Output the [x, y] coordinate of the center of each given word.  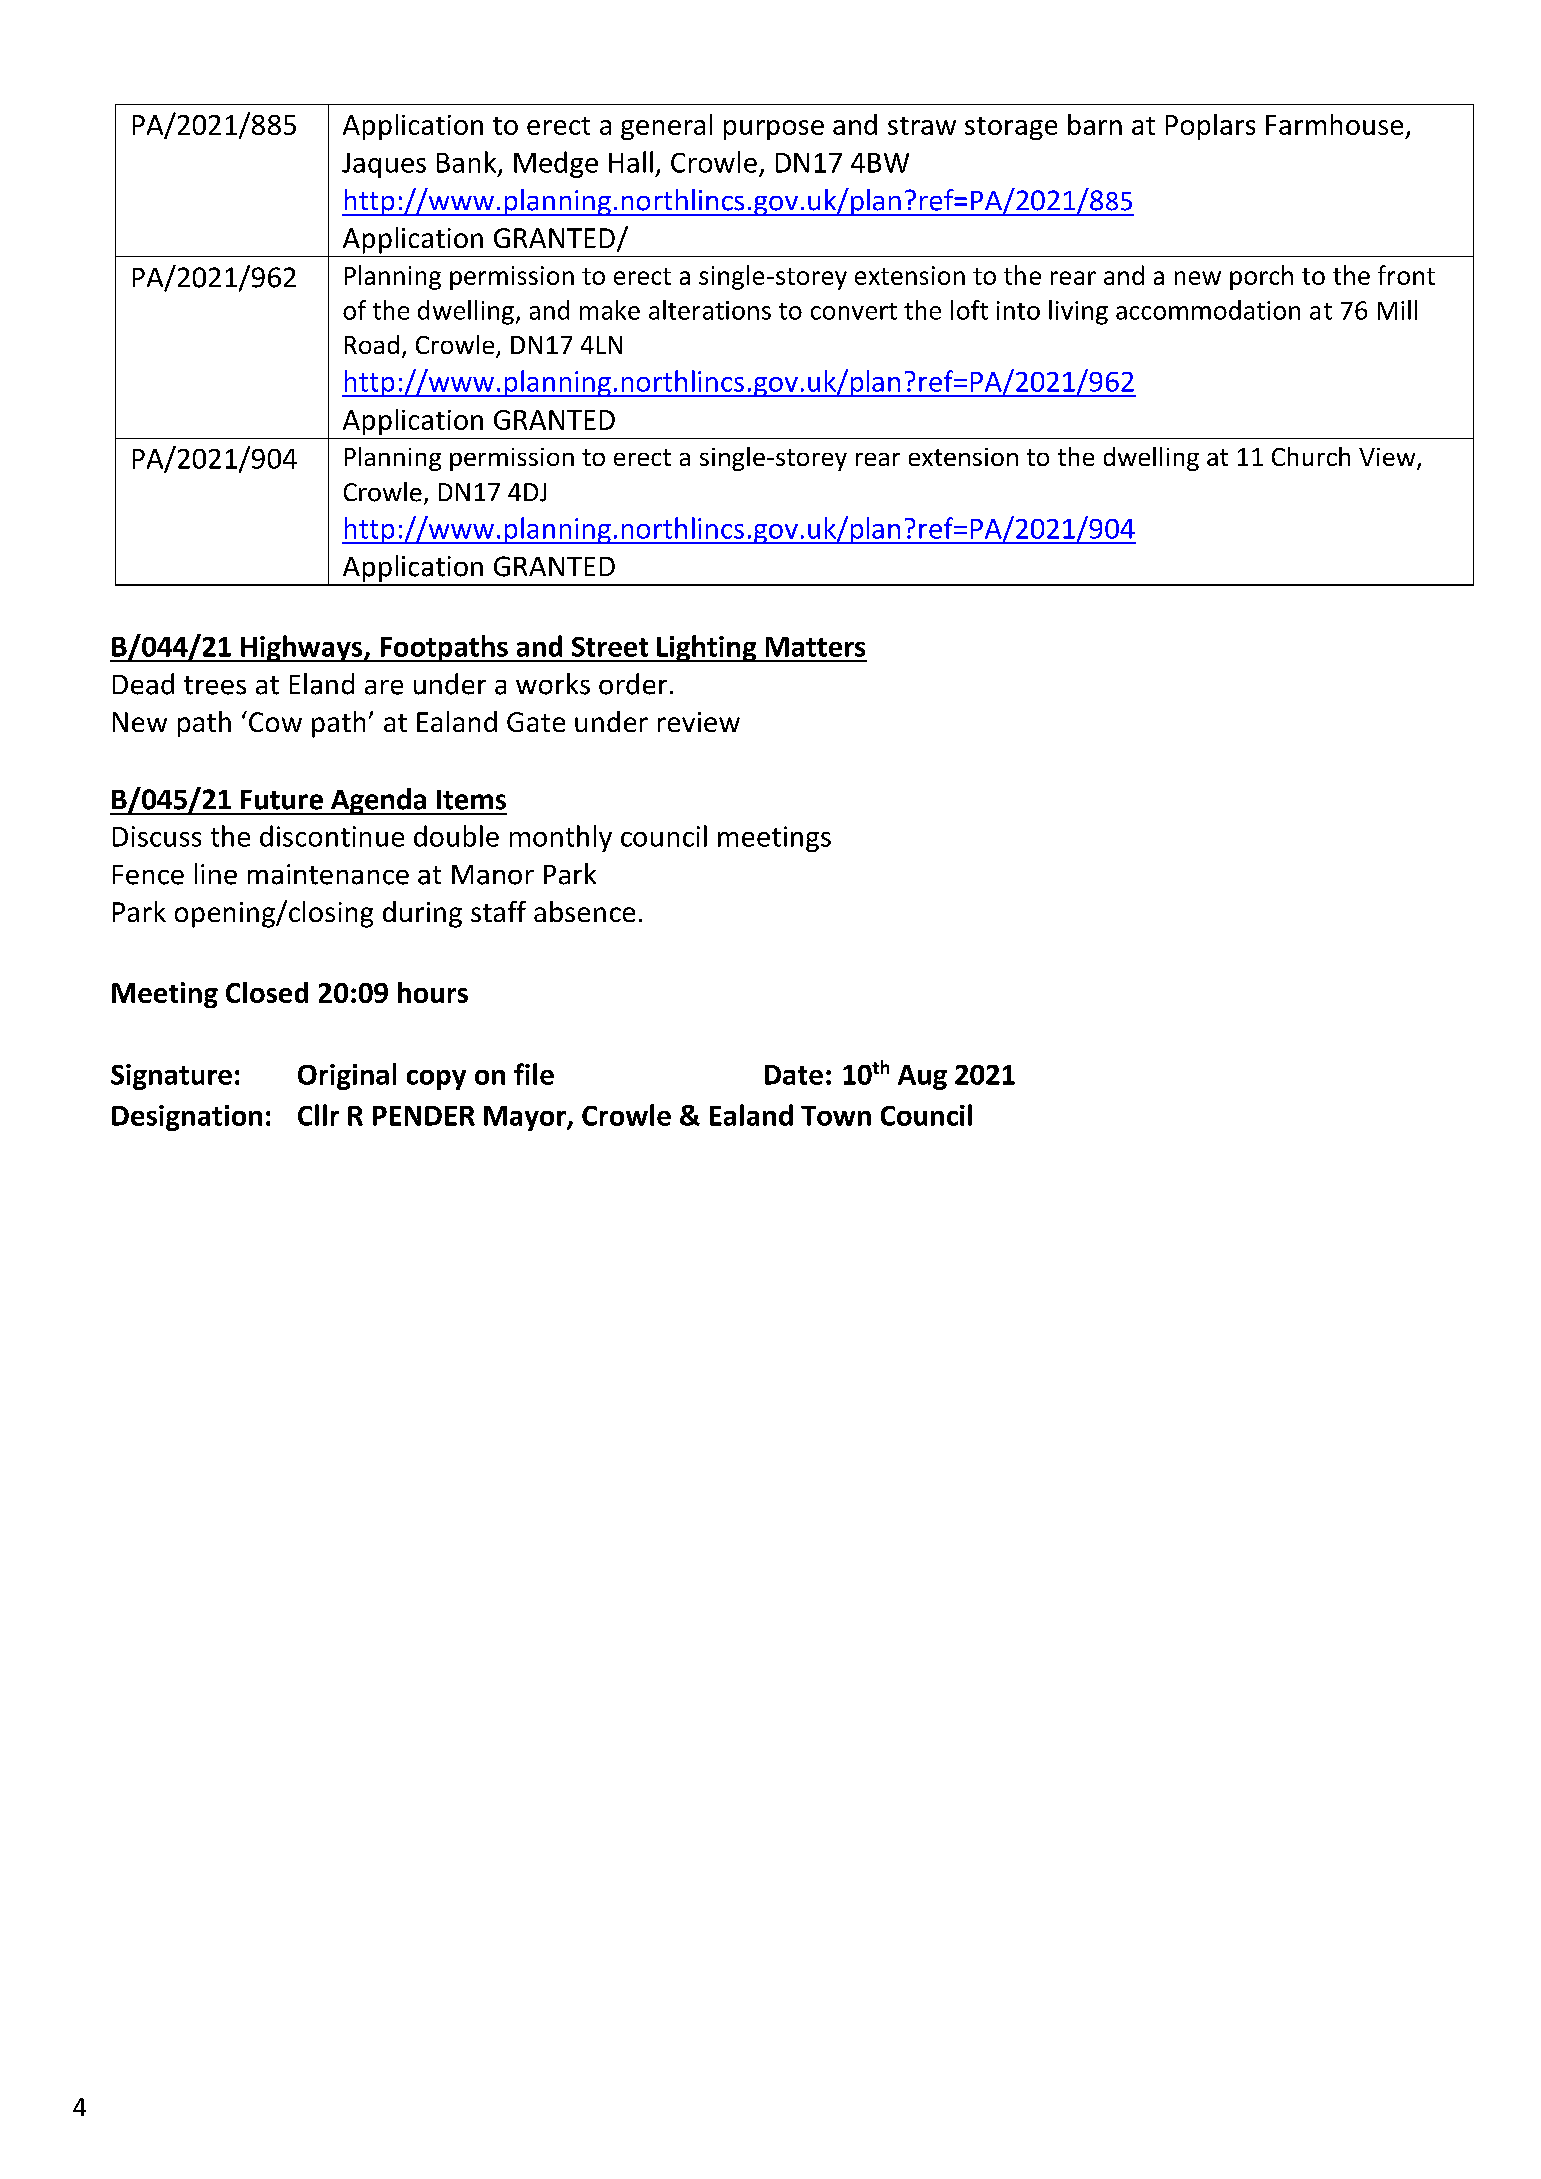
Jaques [384, 165]
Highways [302, 648]
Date [794, 1075]
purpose [774, 130]
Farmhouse [1334, 124]
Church [1311, 456]
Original [347, 1076]
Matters [815, 647]
